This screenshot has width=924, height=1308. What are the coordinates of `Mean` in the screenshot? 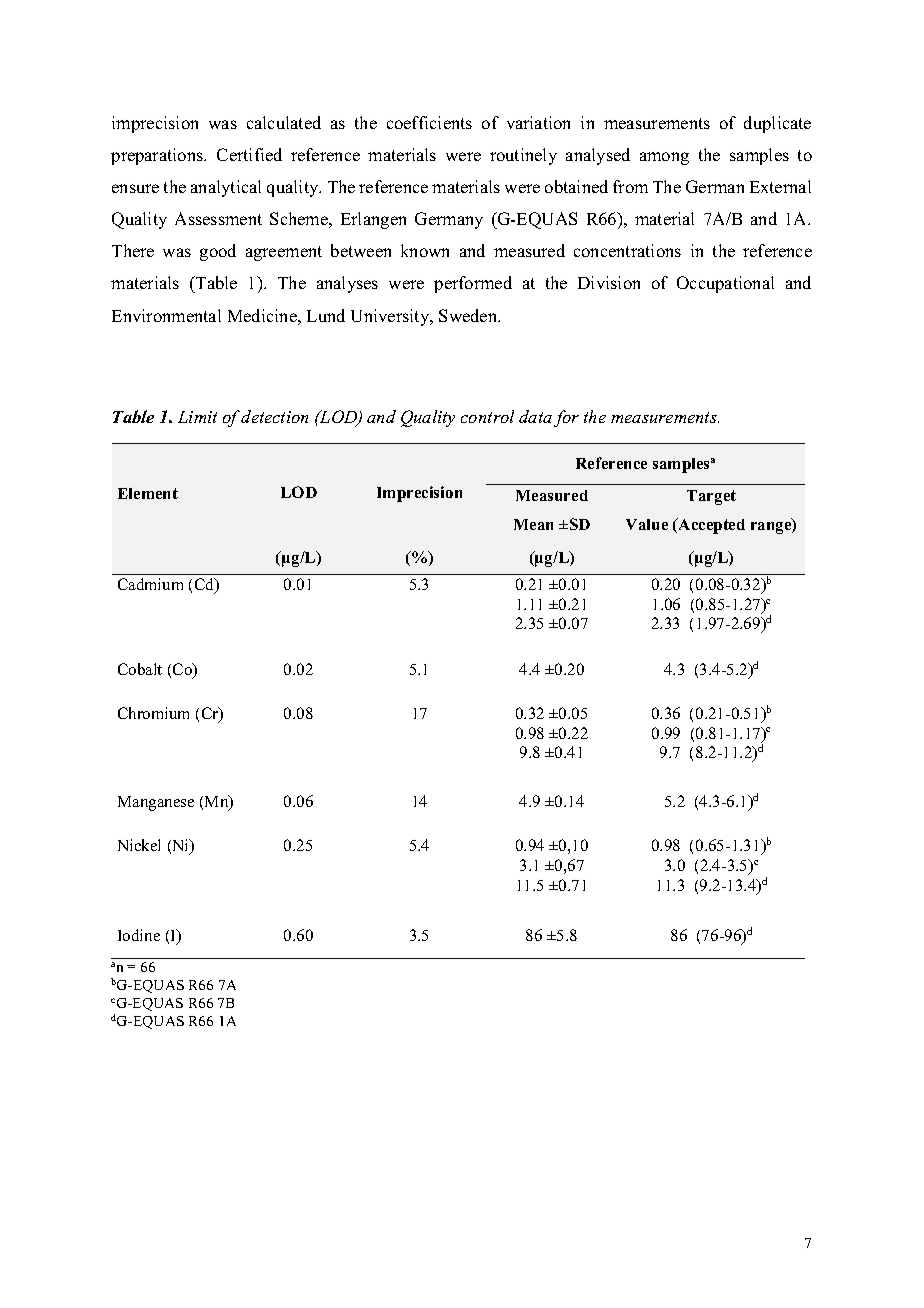 It's located at (533, 524).
